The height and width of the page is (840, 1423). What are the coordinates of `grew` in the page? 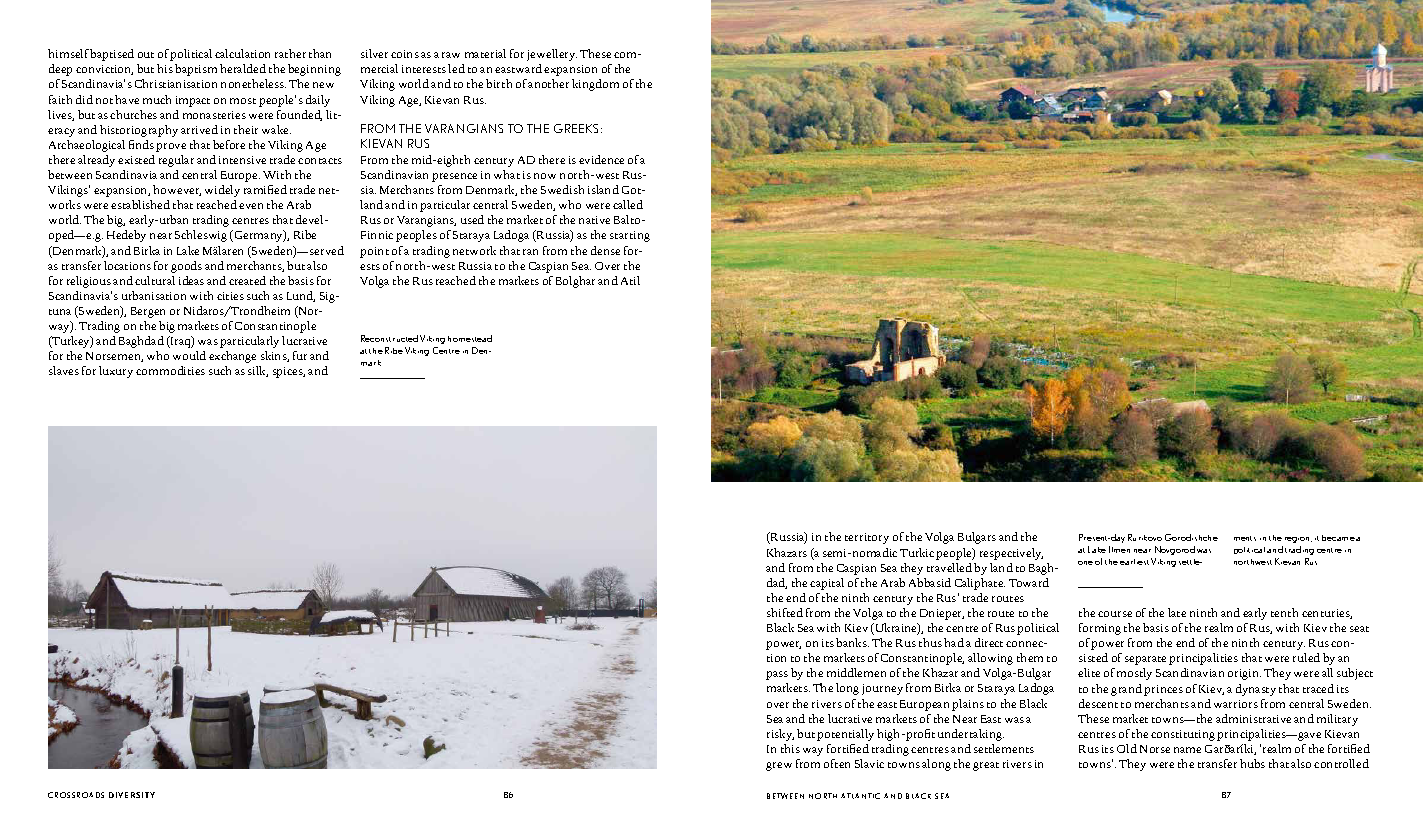 It's located at (779, 766).
